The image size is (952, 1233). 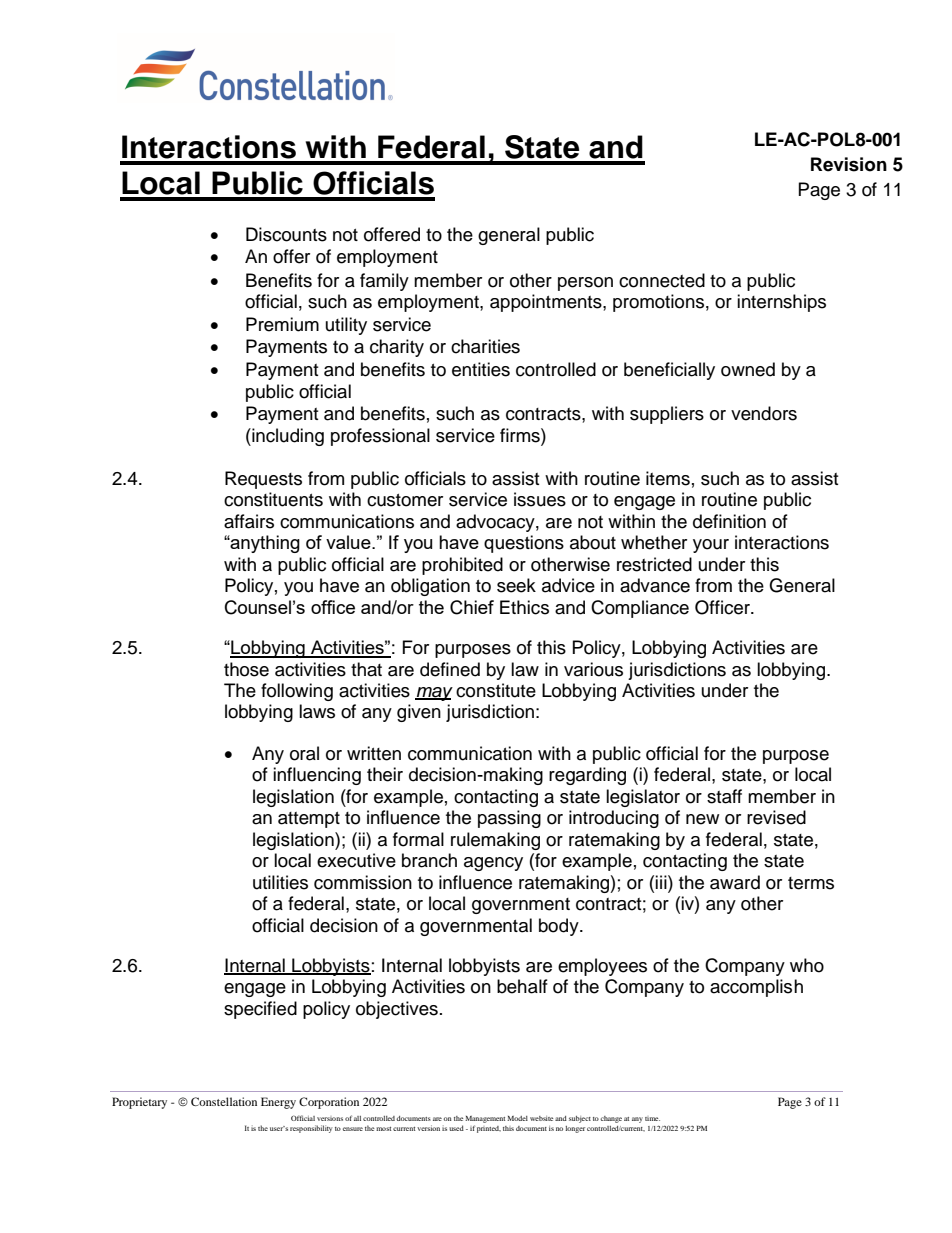 What do you see at coordinates (849, 164) in the document?
I see `Revision` at bounding box center [849, 164].
